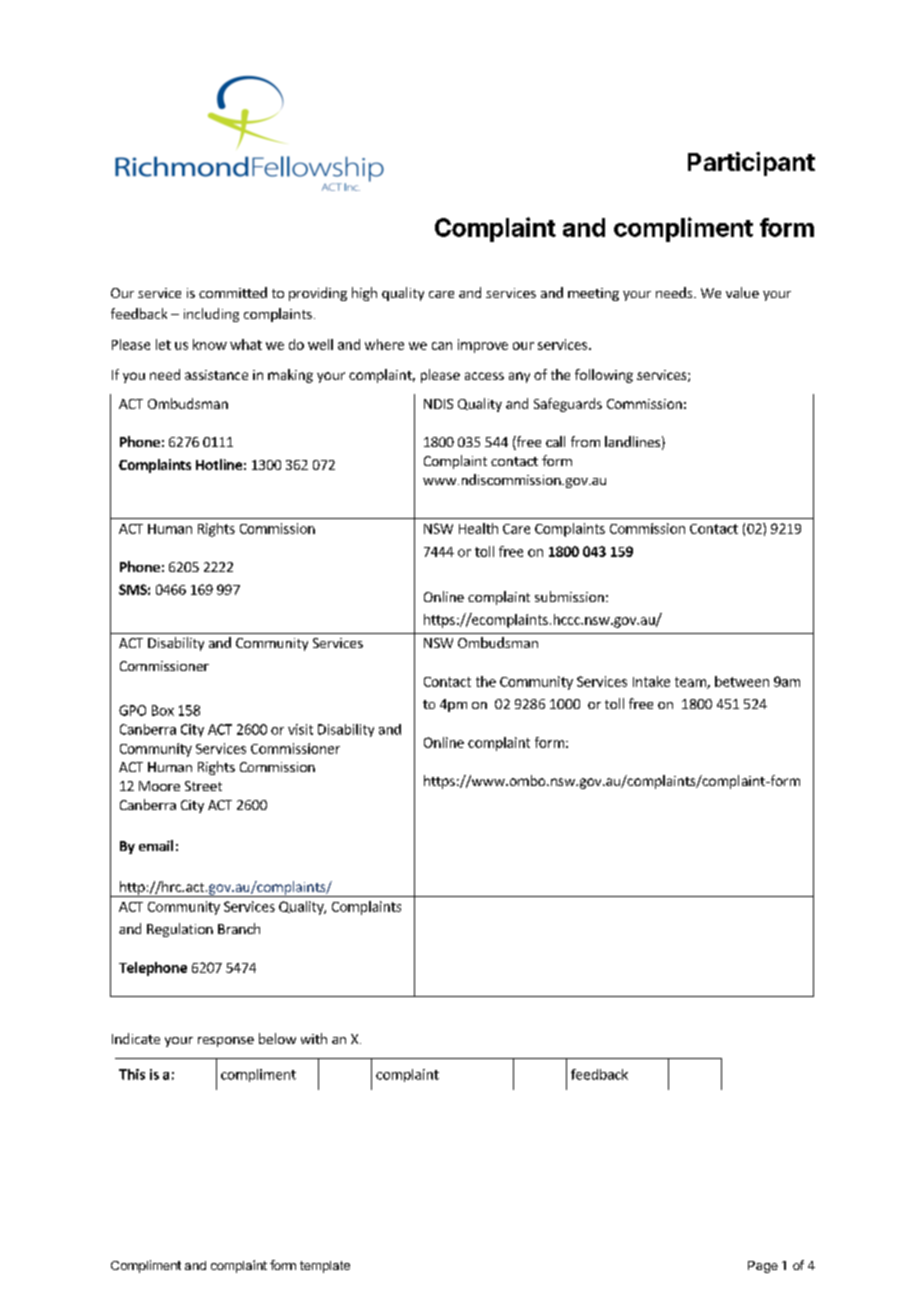 This page has width=924, height=1308. Describe the element at coordinates (691, 683) in the page. I see `team` at that location.
